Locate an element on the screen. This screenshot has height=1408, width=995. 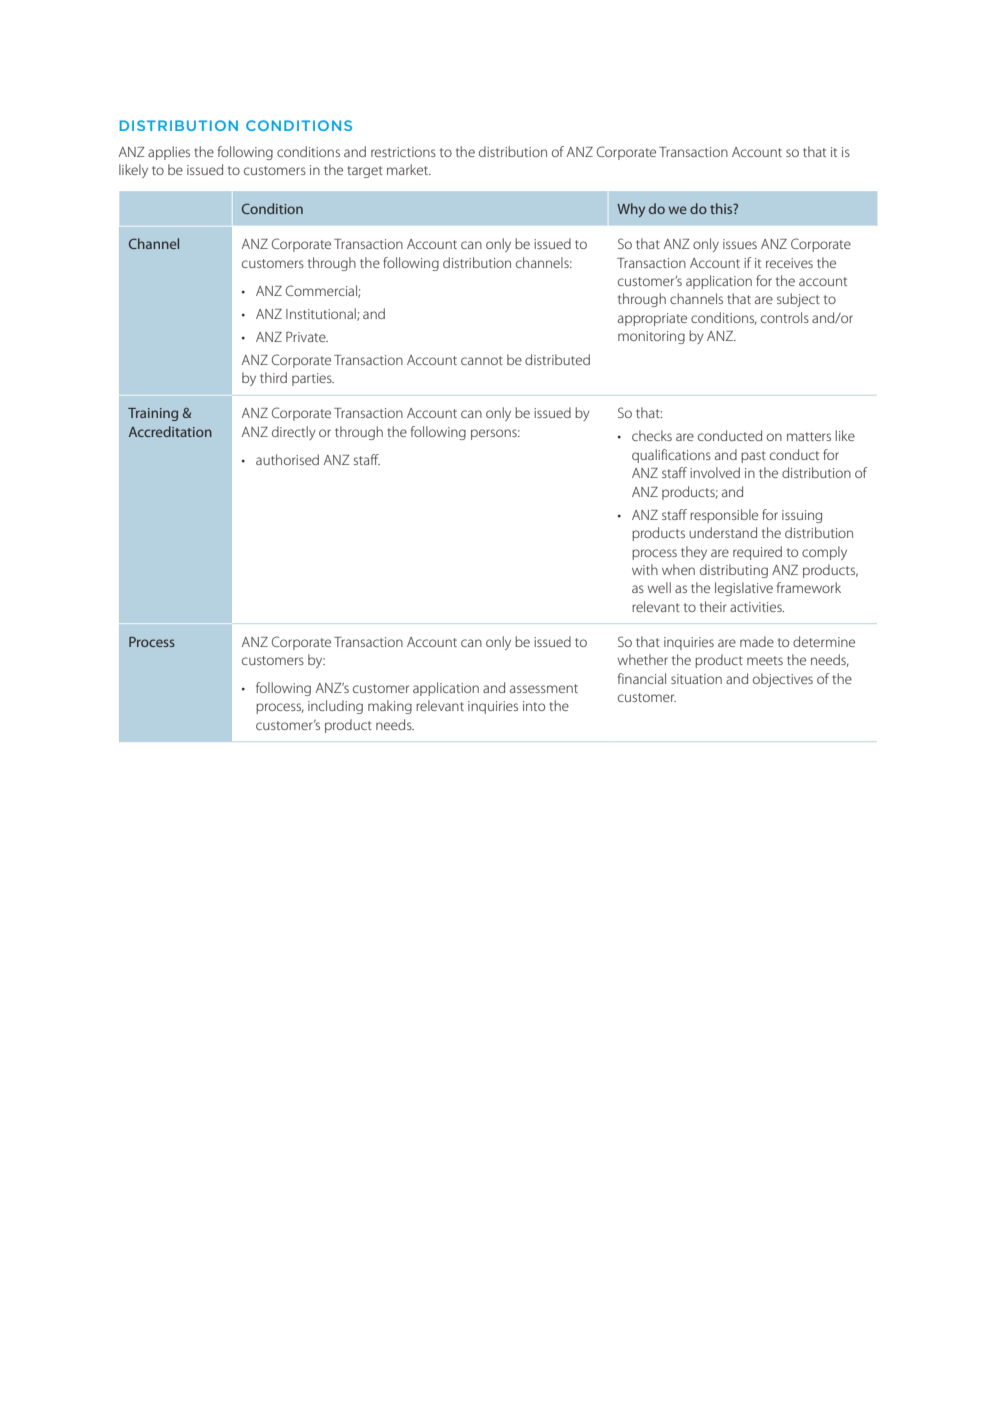
required is located at coordinates (757, 553).
